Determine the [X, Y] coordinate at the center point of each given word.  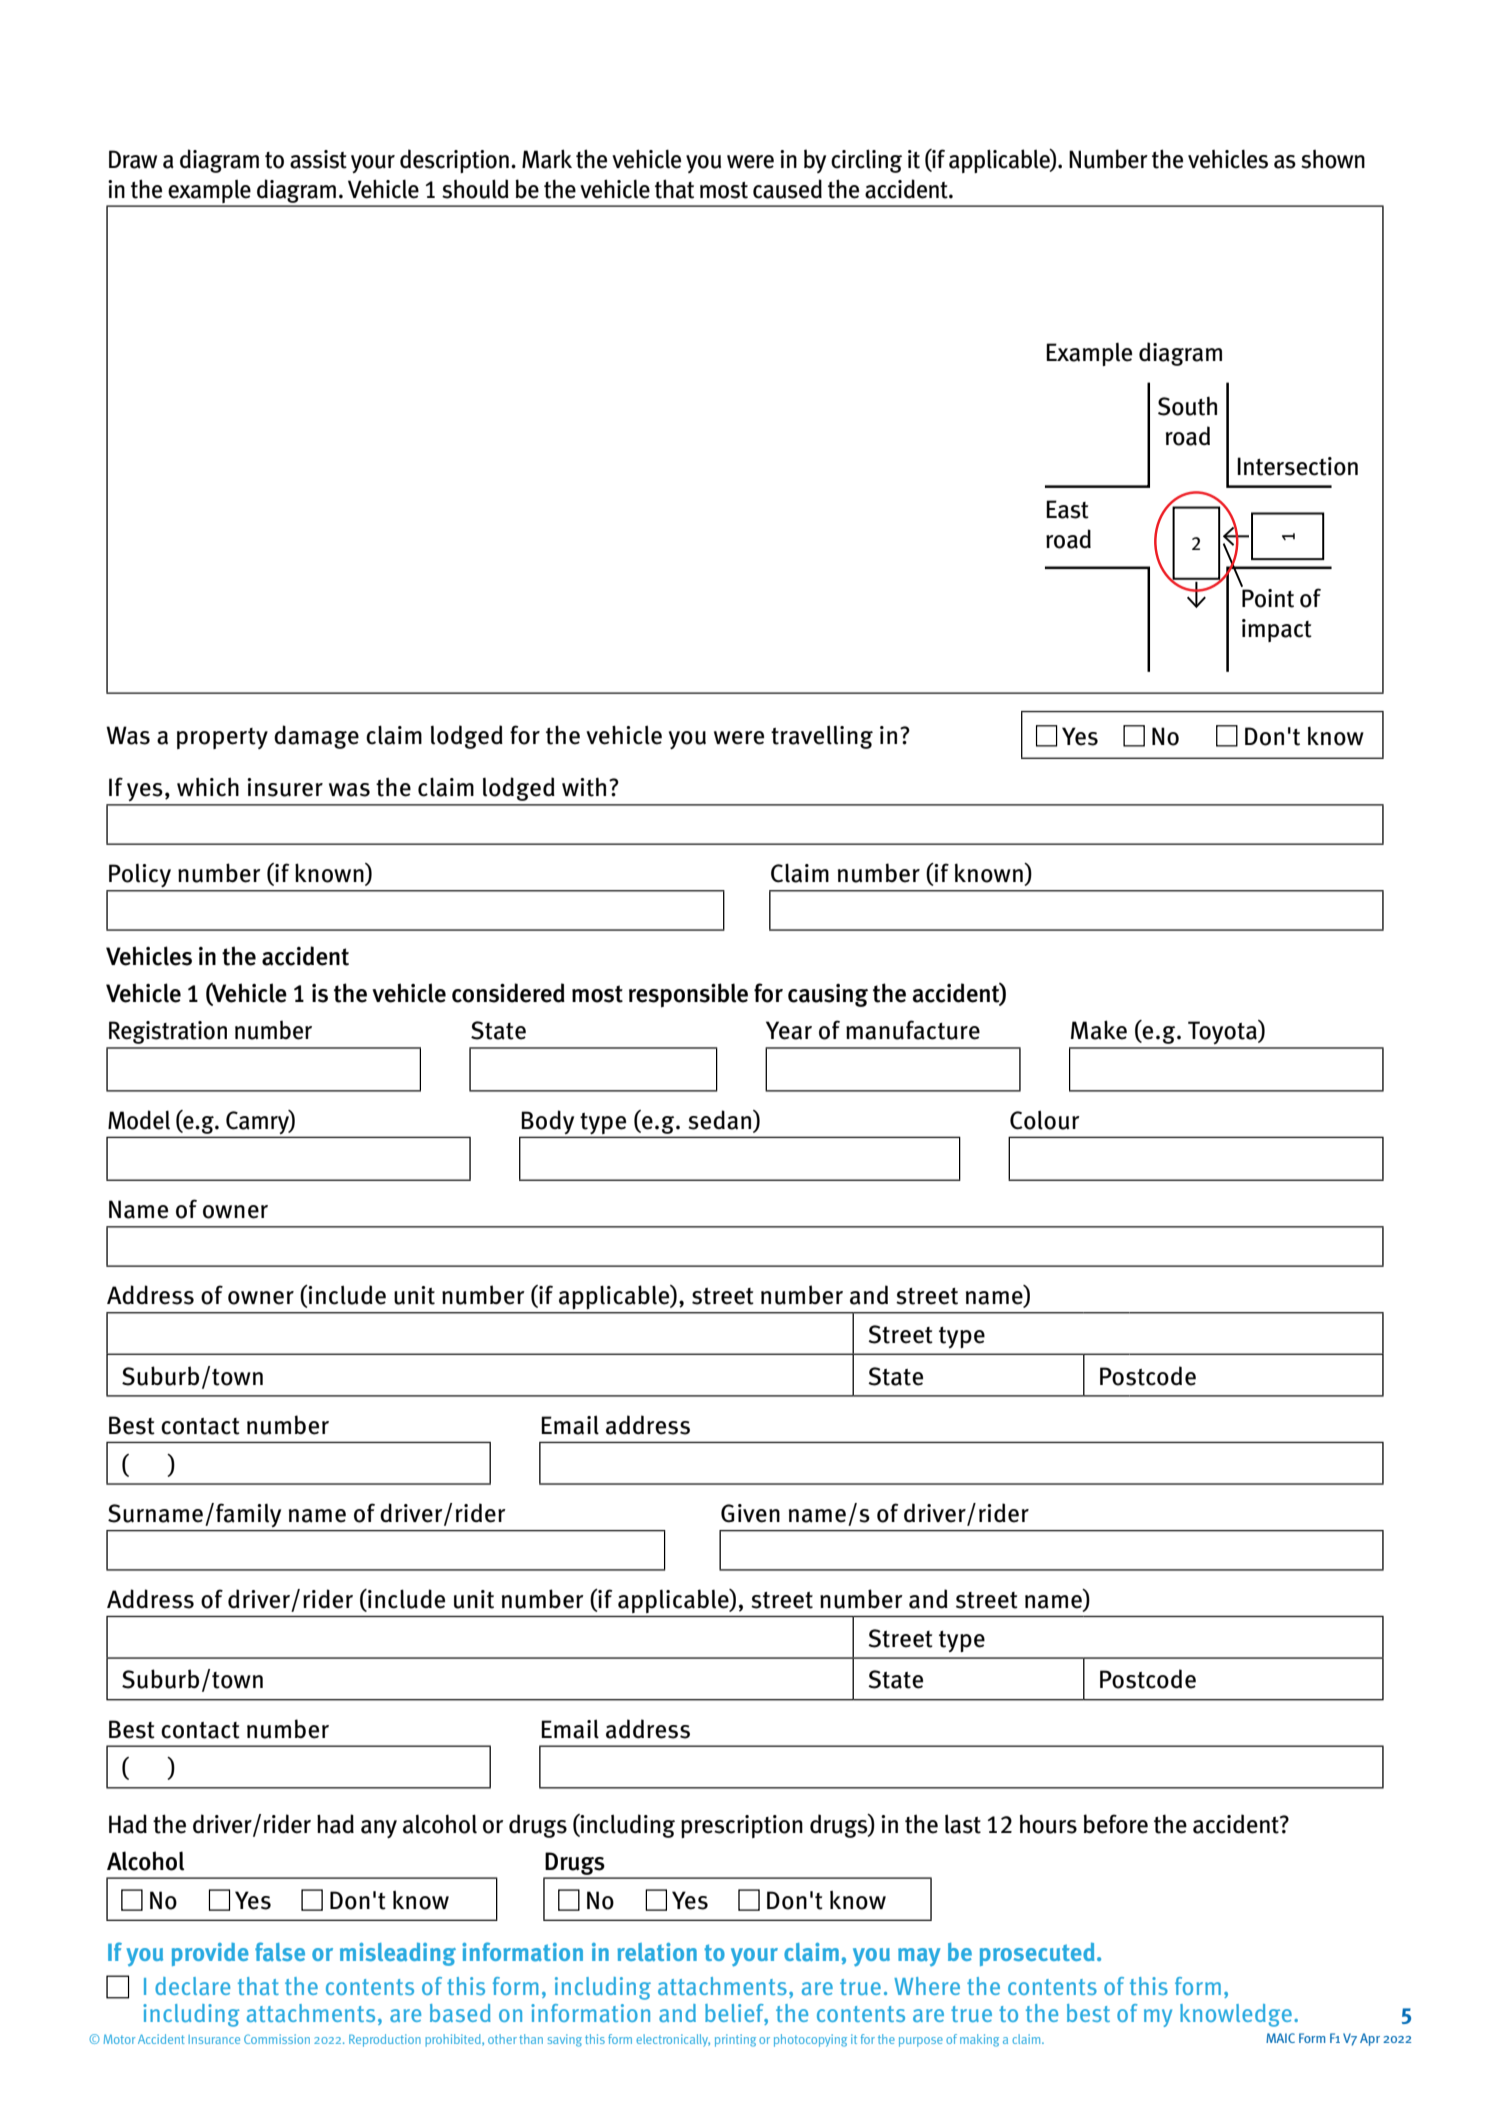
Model [139, 1120]
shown [1333, 159]
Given [750, 1513]
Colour [1045, 1120]
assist [318, 159]
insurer [285, 787]
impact [1277, 630]
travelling [822, 737]
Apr [1370, 2039]
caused [787, 189]
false [280, 1952]
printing [735, 2040]
